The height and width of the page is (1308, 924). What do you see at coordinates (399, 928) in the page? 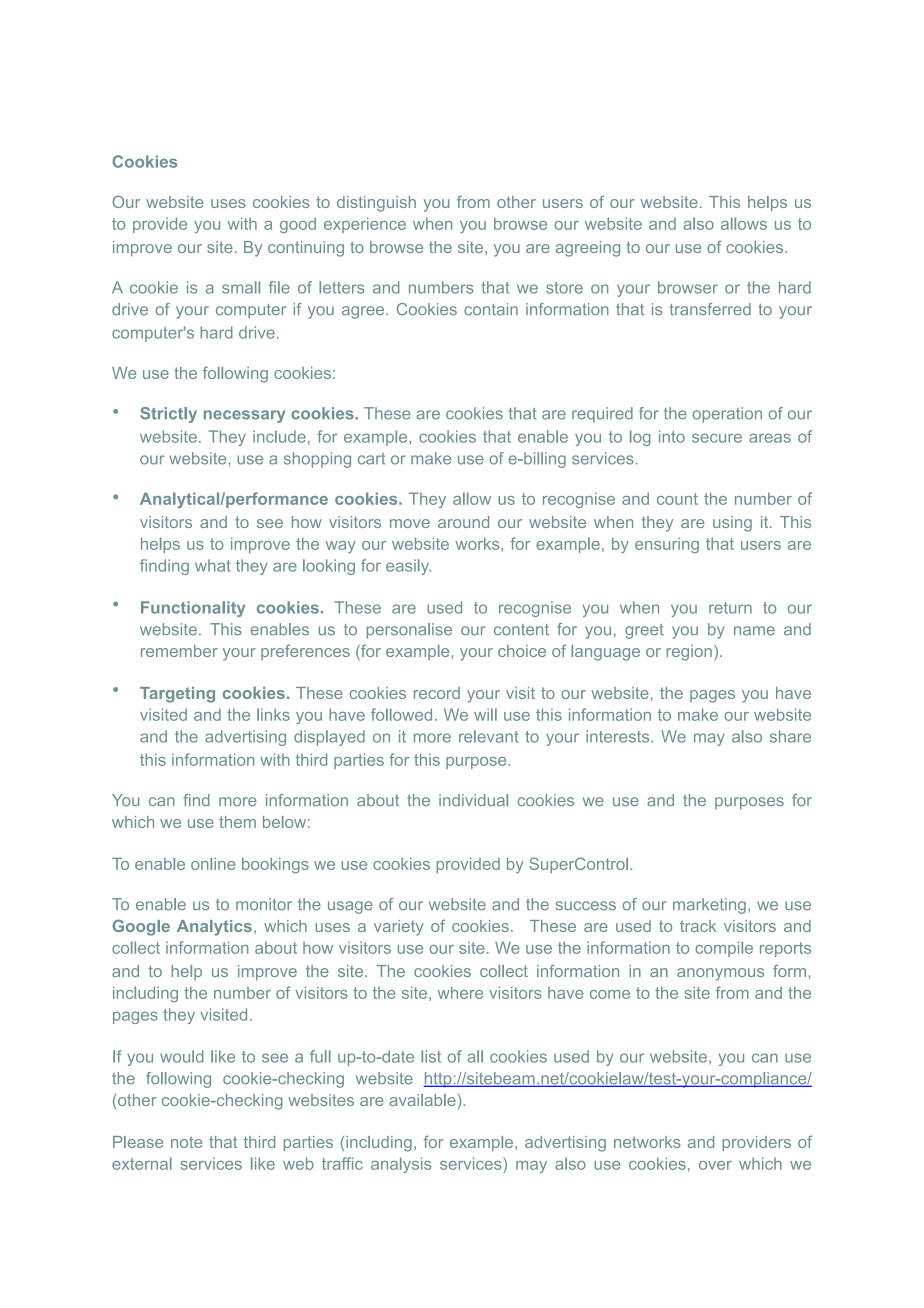
I see `variety` at bounding box center [399, 928].
